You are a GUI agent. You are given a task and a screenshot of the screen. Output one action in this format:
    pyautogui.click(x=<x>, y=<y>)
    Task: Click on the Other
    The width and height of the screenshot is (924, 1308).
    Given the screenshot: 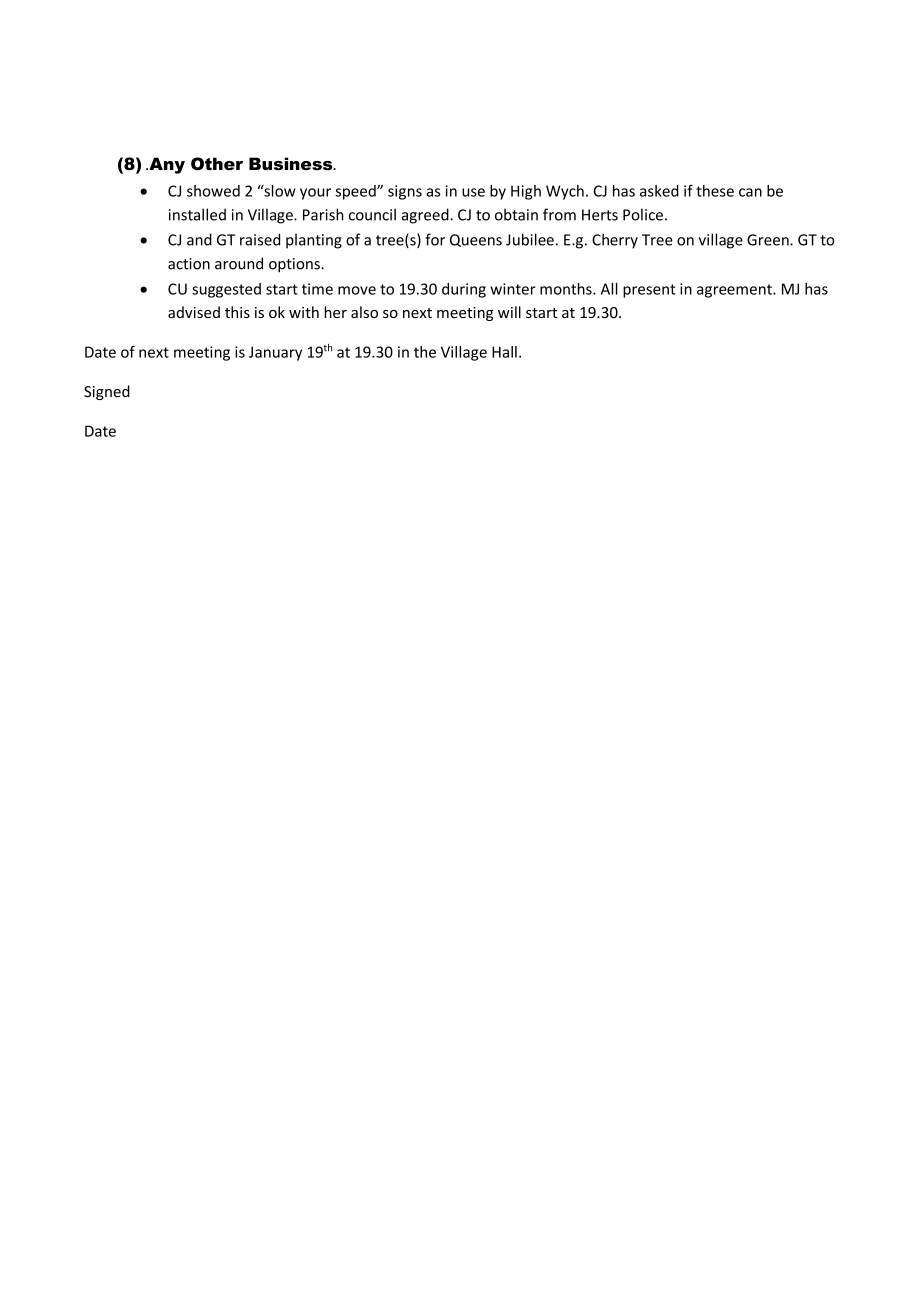 What is the action you would take?
    pyautogui.click(x=217, y=164)
